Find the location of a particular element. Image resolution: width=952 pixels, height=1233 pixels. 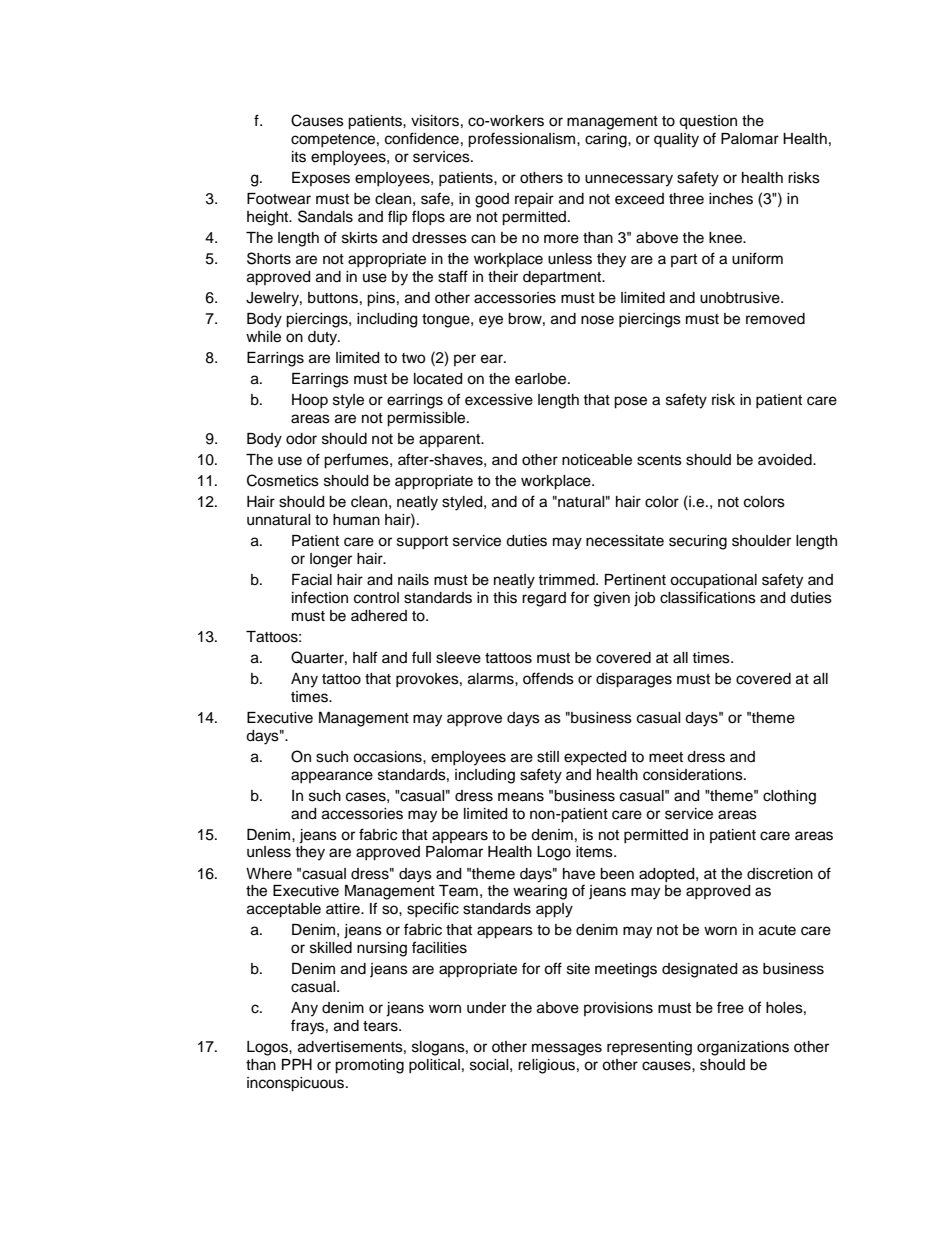

professionalism is located at coordinates (523, 140).
